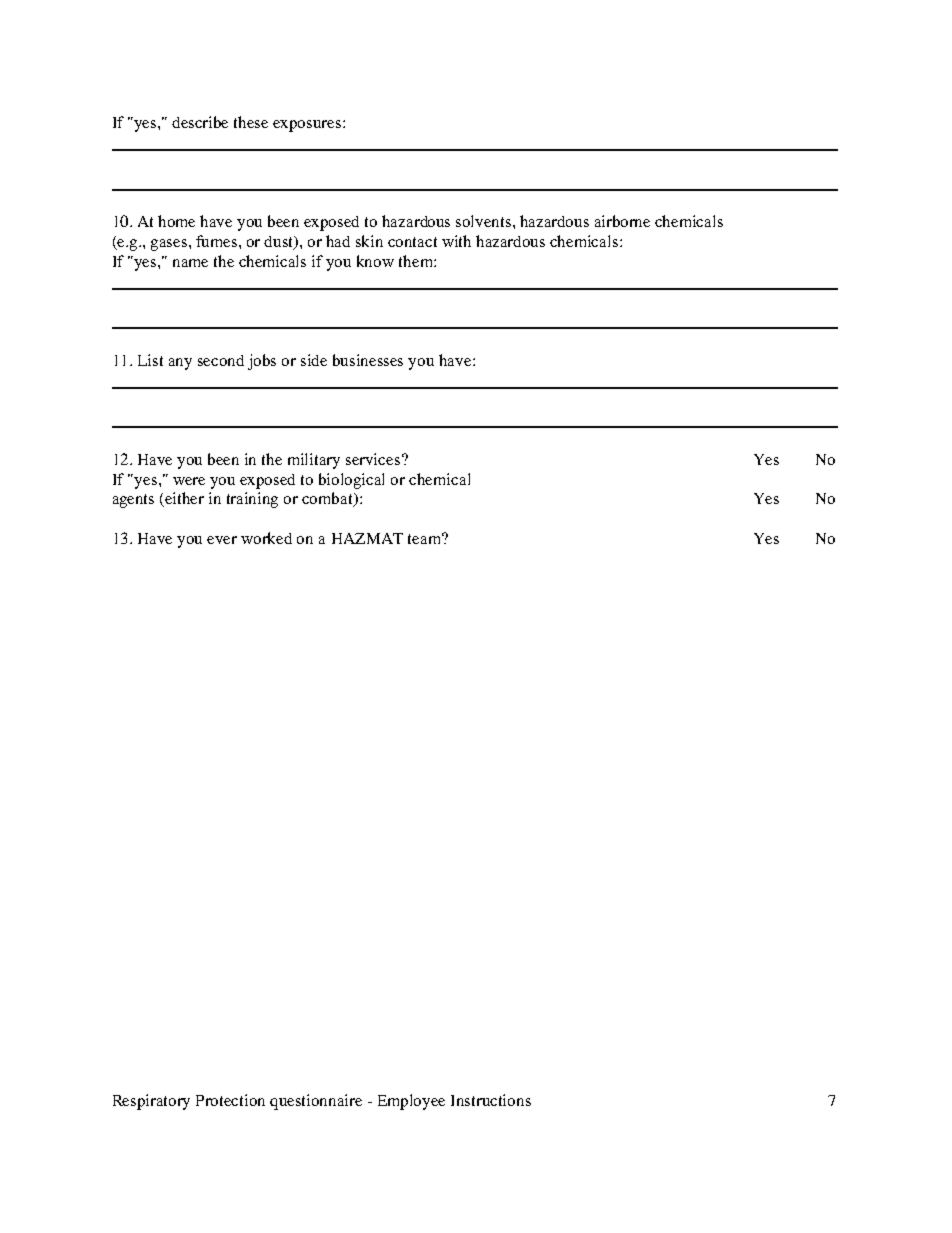 Image resolution: width=952 pixels, height=1233 pixels. I want to click on team, so click(426, 538).
